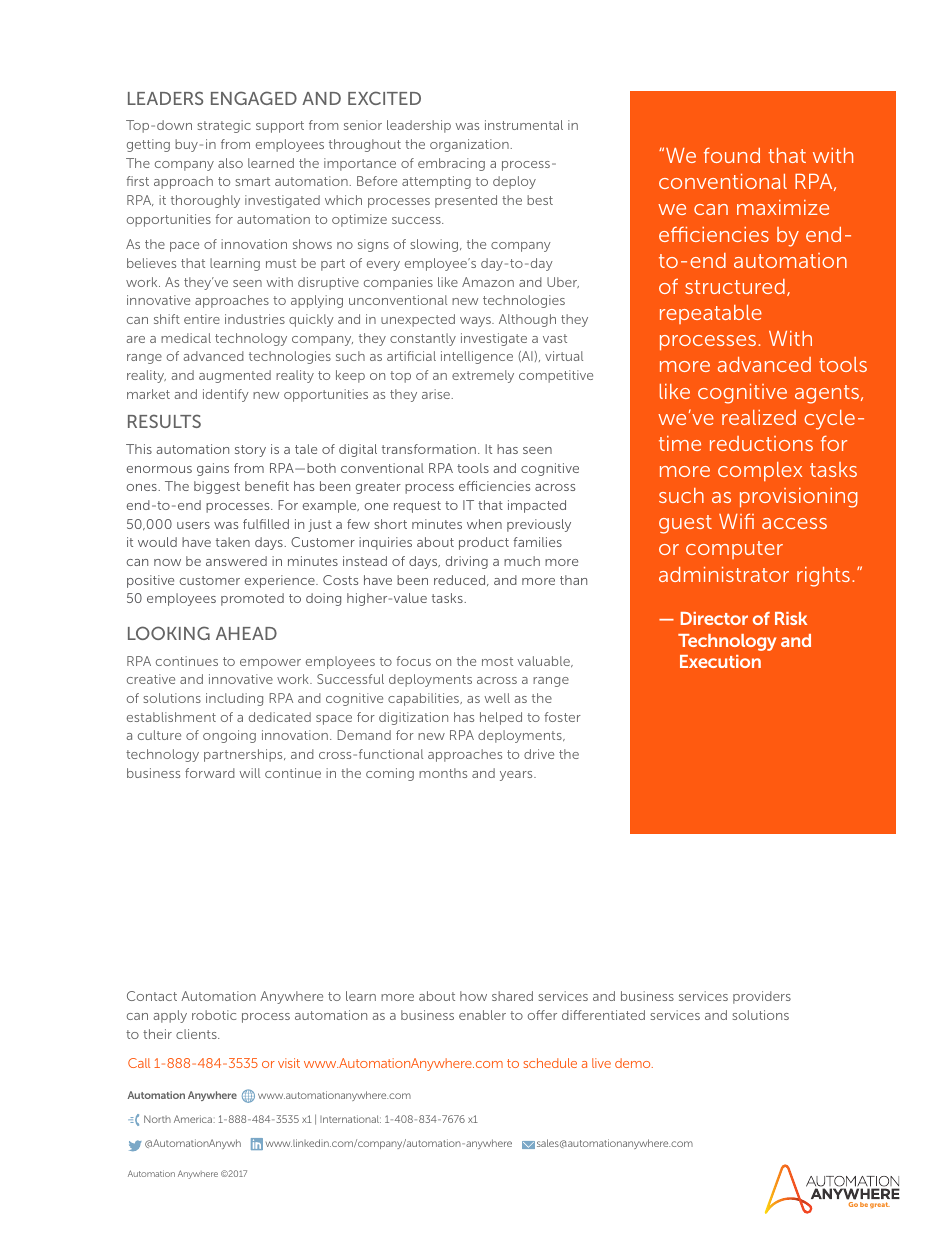 The height and width of the image is (1233, 952). I want to click on Contact, so click(152, 996).
